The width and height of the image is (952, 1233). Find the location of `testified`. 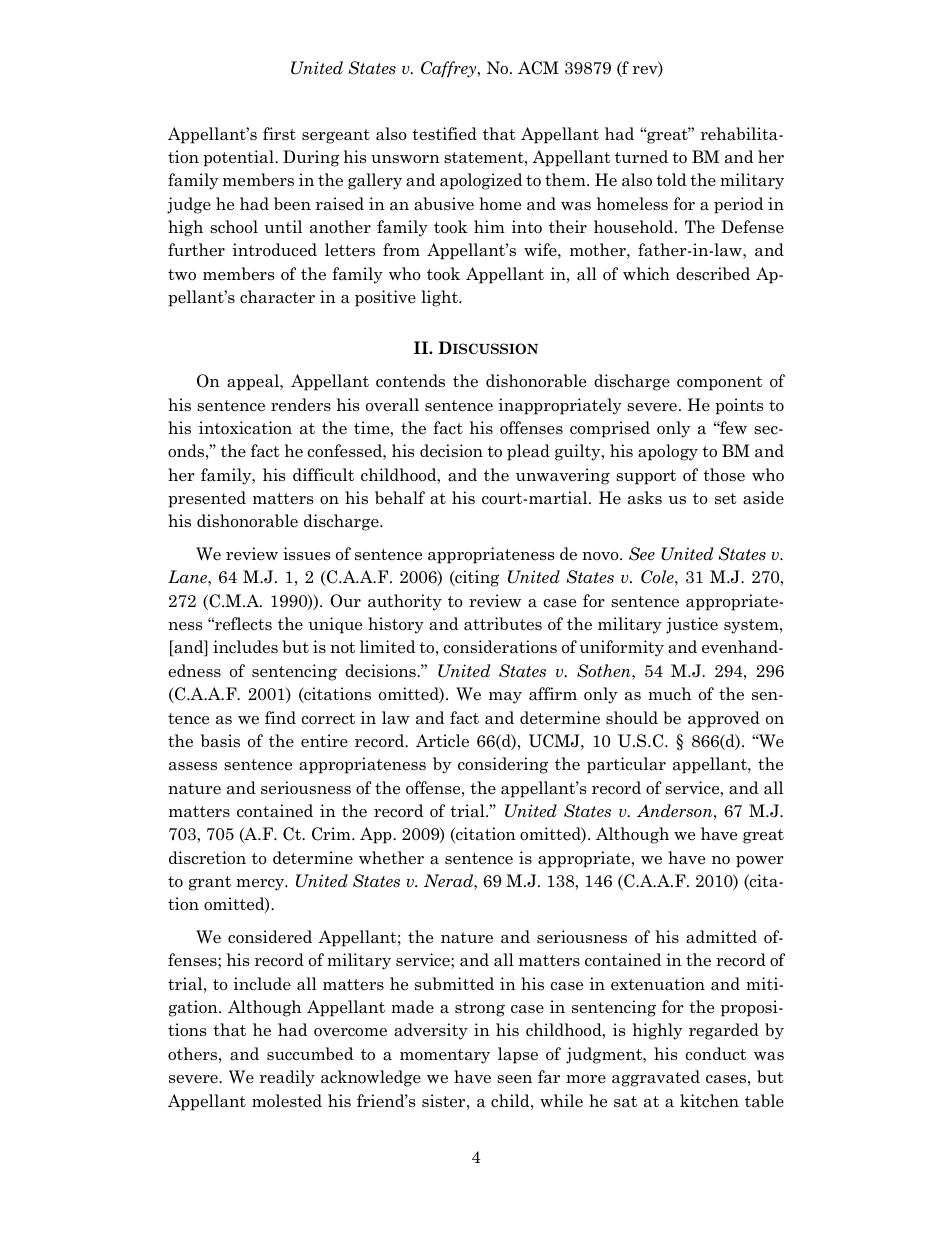

testified is located at coordinates (444, 134).
